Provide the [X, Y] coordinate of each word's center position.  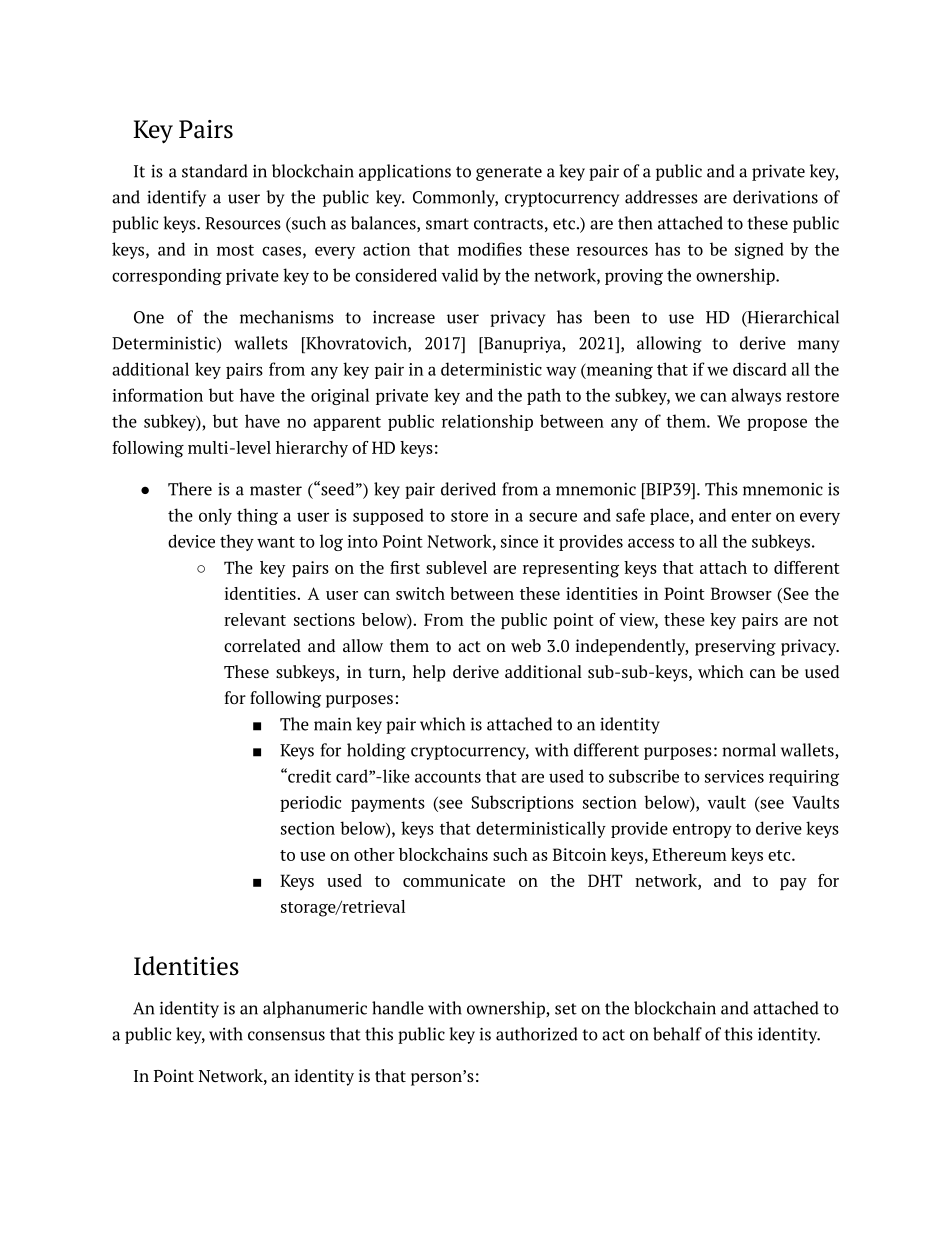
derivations [775, 197]
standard [215, 171]
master [276, 490]
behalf [677, 1034]
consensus [286, 1036]
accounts [448, 777]
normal [749, 750]
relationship [487, 422]
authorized [537, 1034]
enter [751, 516]
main [333, 724]
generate [509, 173]
